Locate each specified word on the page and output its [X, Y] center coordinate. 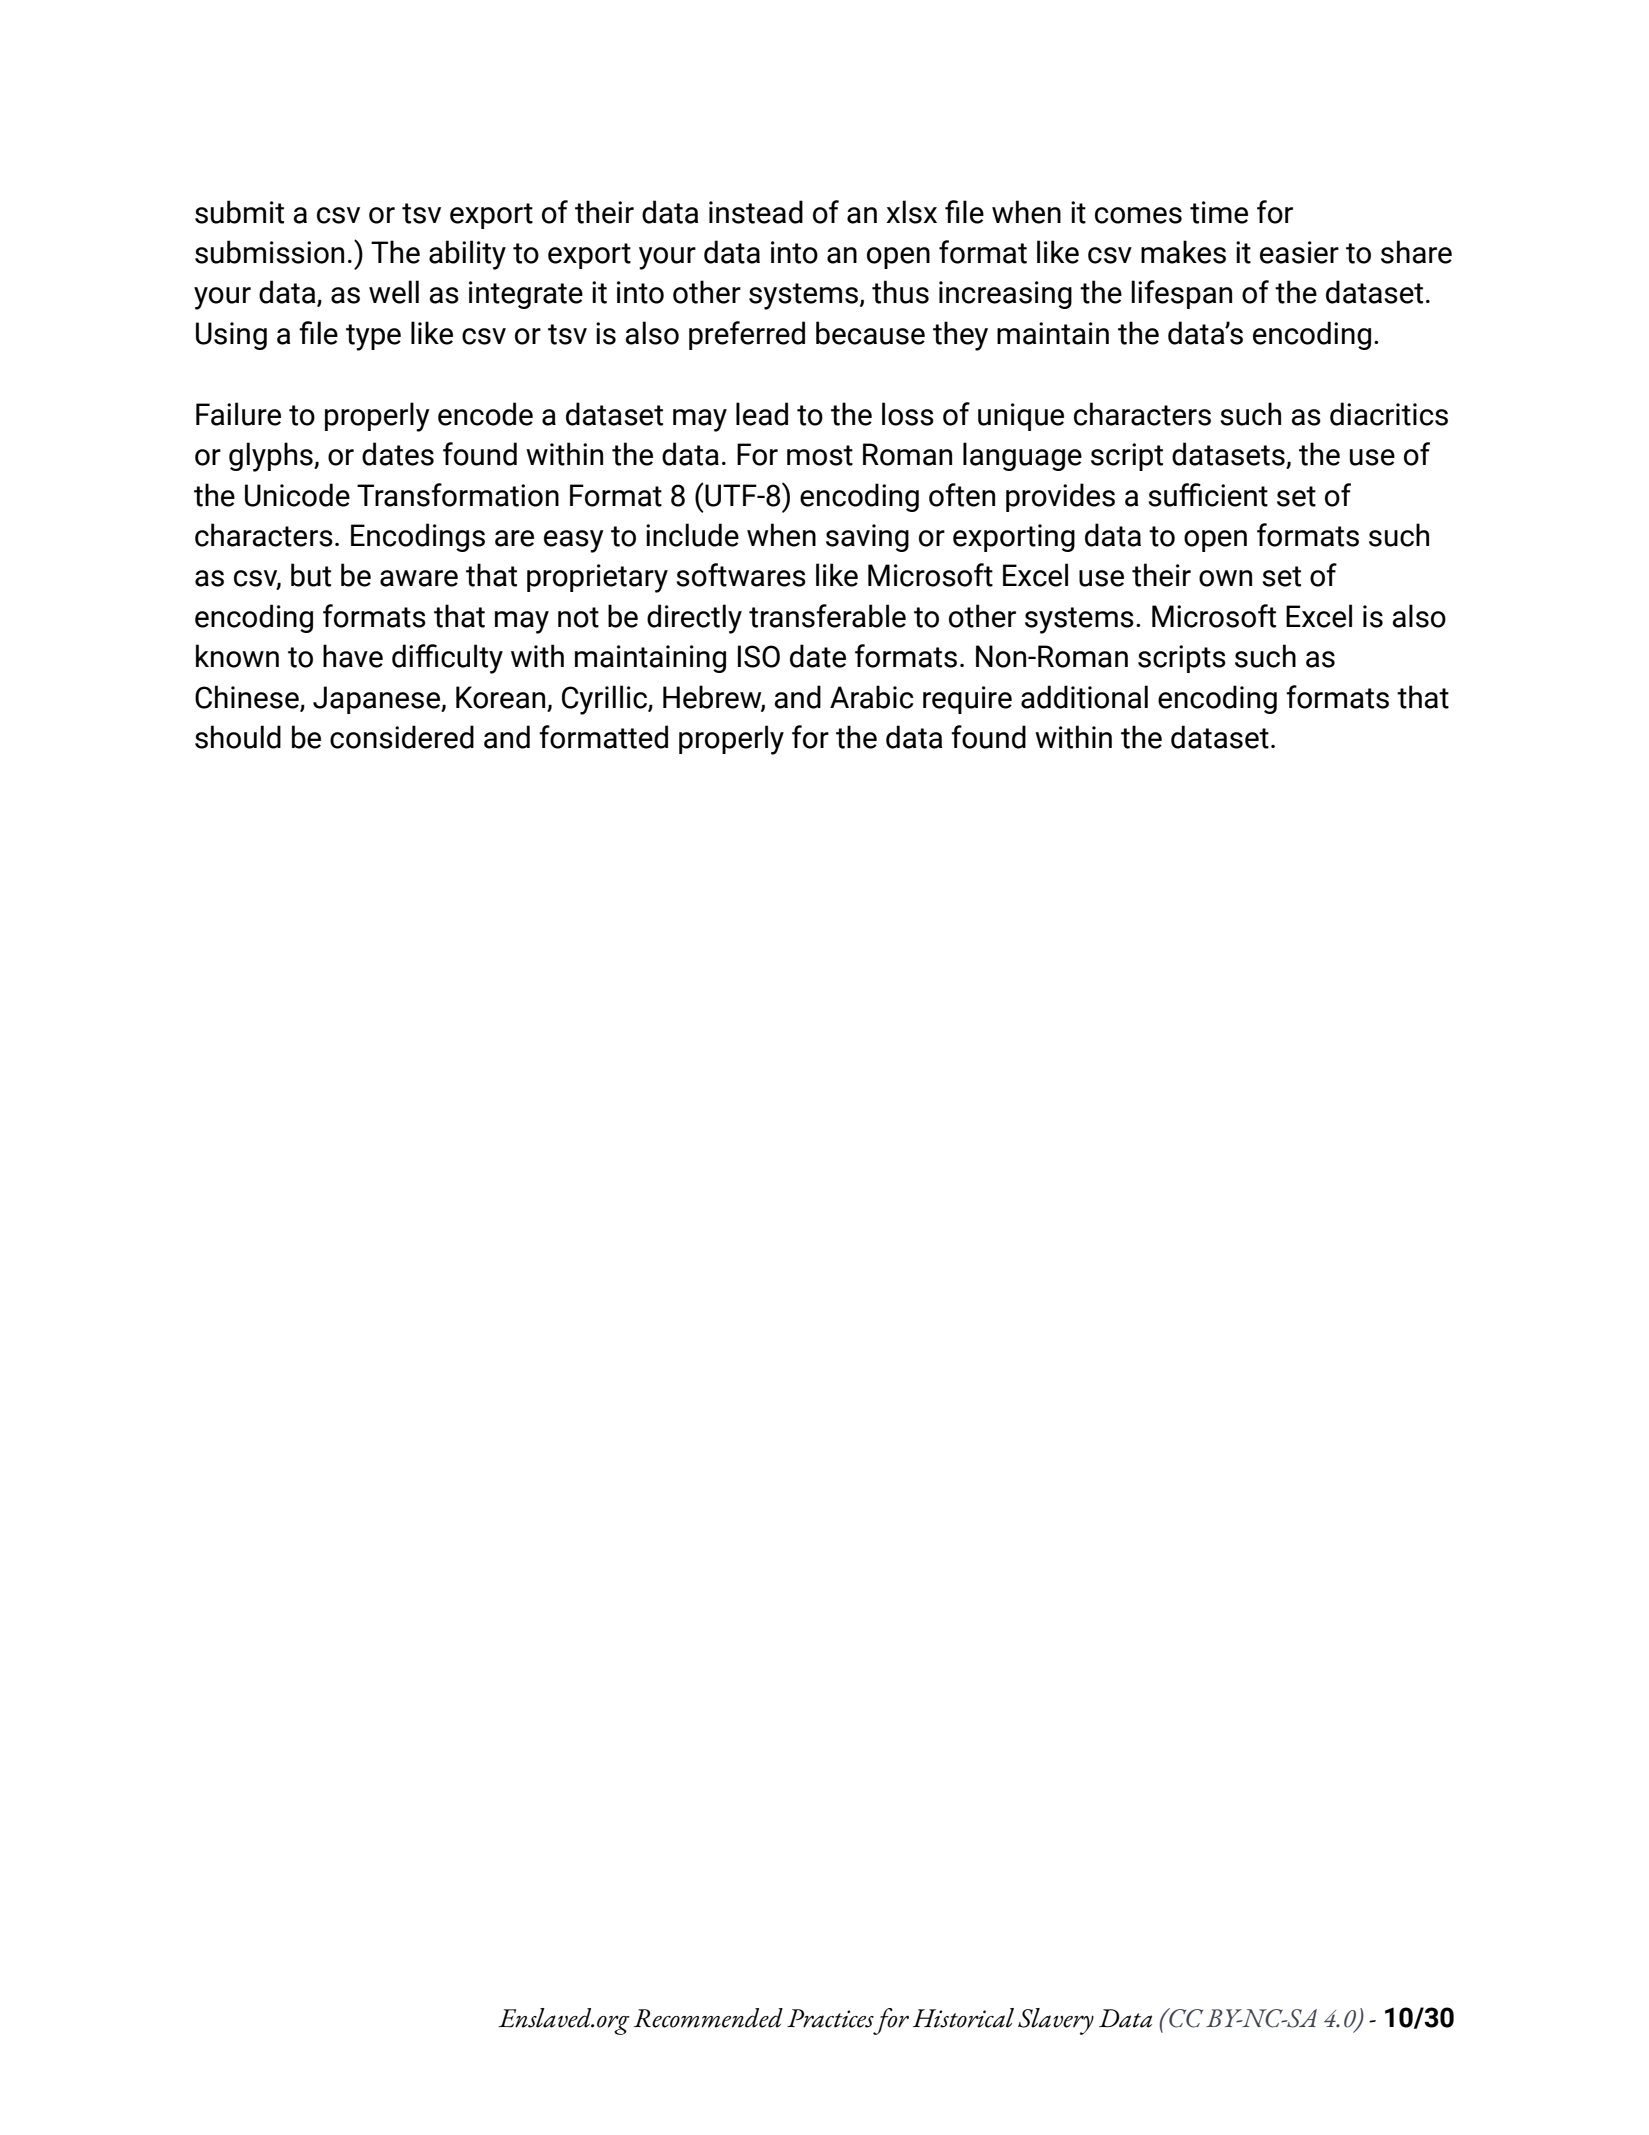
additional [1084, 697]
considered [402, 737]
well [394, 292]
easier [1299, 252]
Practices [830, 2018]
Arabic [872, 697]
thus [900, 292]
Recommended [708, 2018]
